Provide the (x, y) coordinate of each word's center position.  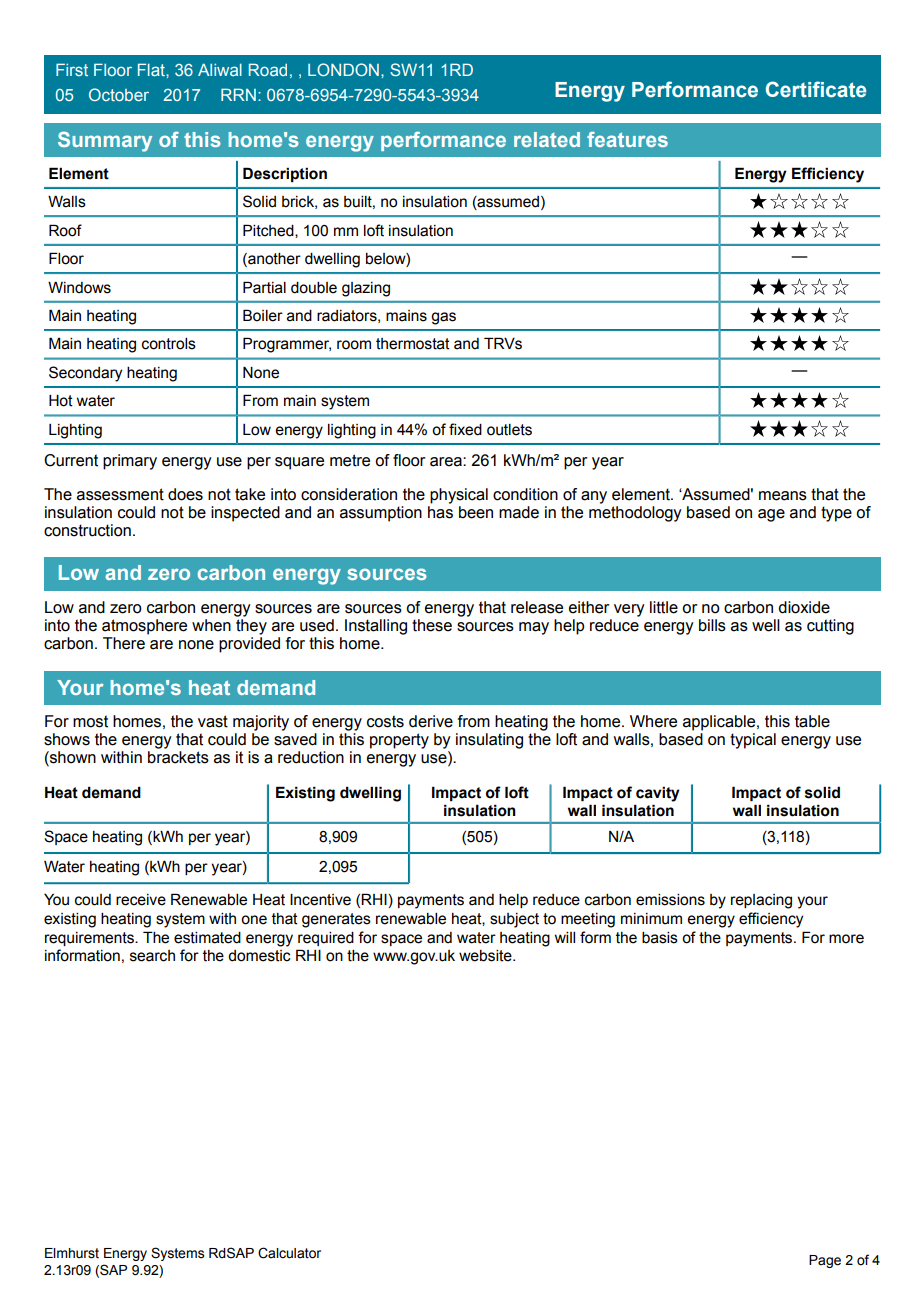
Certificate (816, 89)
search (152, 956)
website (486, 956)
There (124, 643)
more (846, 939)
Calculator (289, 1253)
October (119, 94)
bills (712, 625)
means (783, 496)
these (432, 625)
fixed (465, 429)
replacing (761, 901)
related (547, 139)
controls (169, 344)
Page (825, 1261)
